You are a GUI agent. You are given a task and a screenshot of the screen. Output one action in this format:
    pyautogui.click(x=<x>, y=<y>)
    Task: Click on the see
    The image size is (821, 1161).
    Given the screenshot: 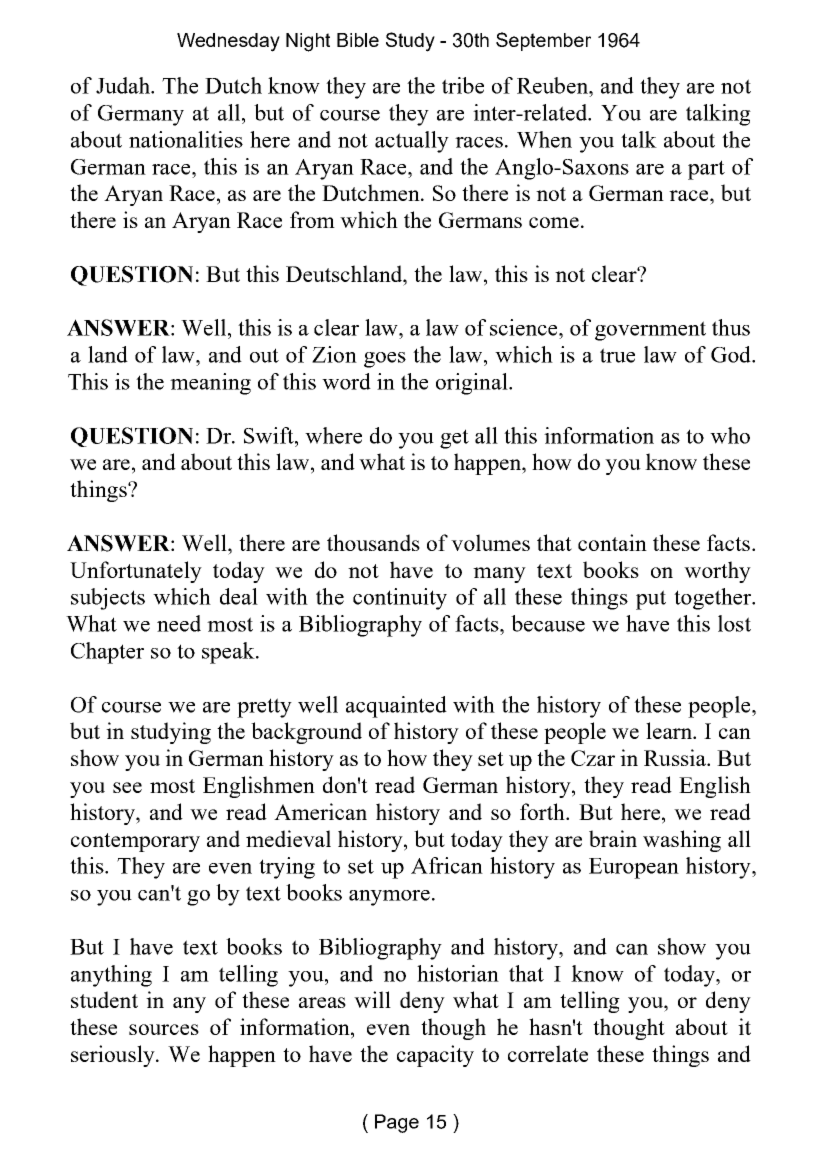 What is the action you would take?
    pyautogui.click(x=127, y=787)
